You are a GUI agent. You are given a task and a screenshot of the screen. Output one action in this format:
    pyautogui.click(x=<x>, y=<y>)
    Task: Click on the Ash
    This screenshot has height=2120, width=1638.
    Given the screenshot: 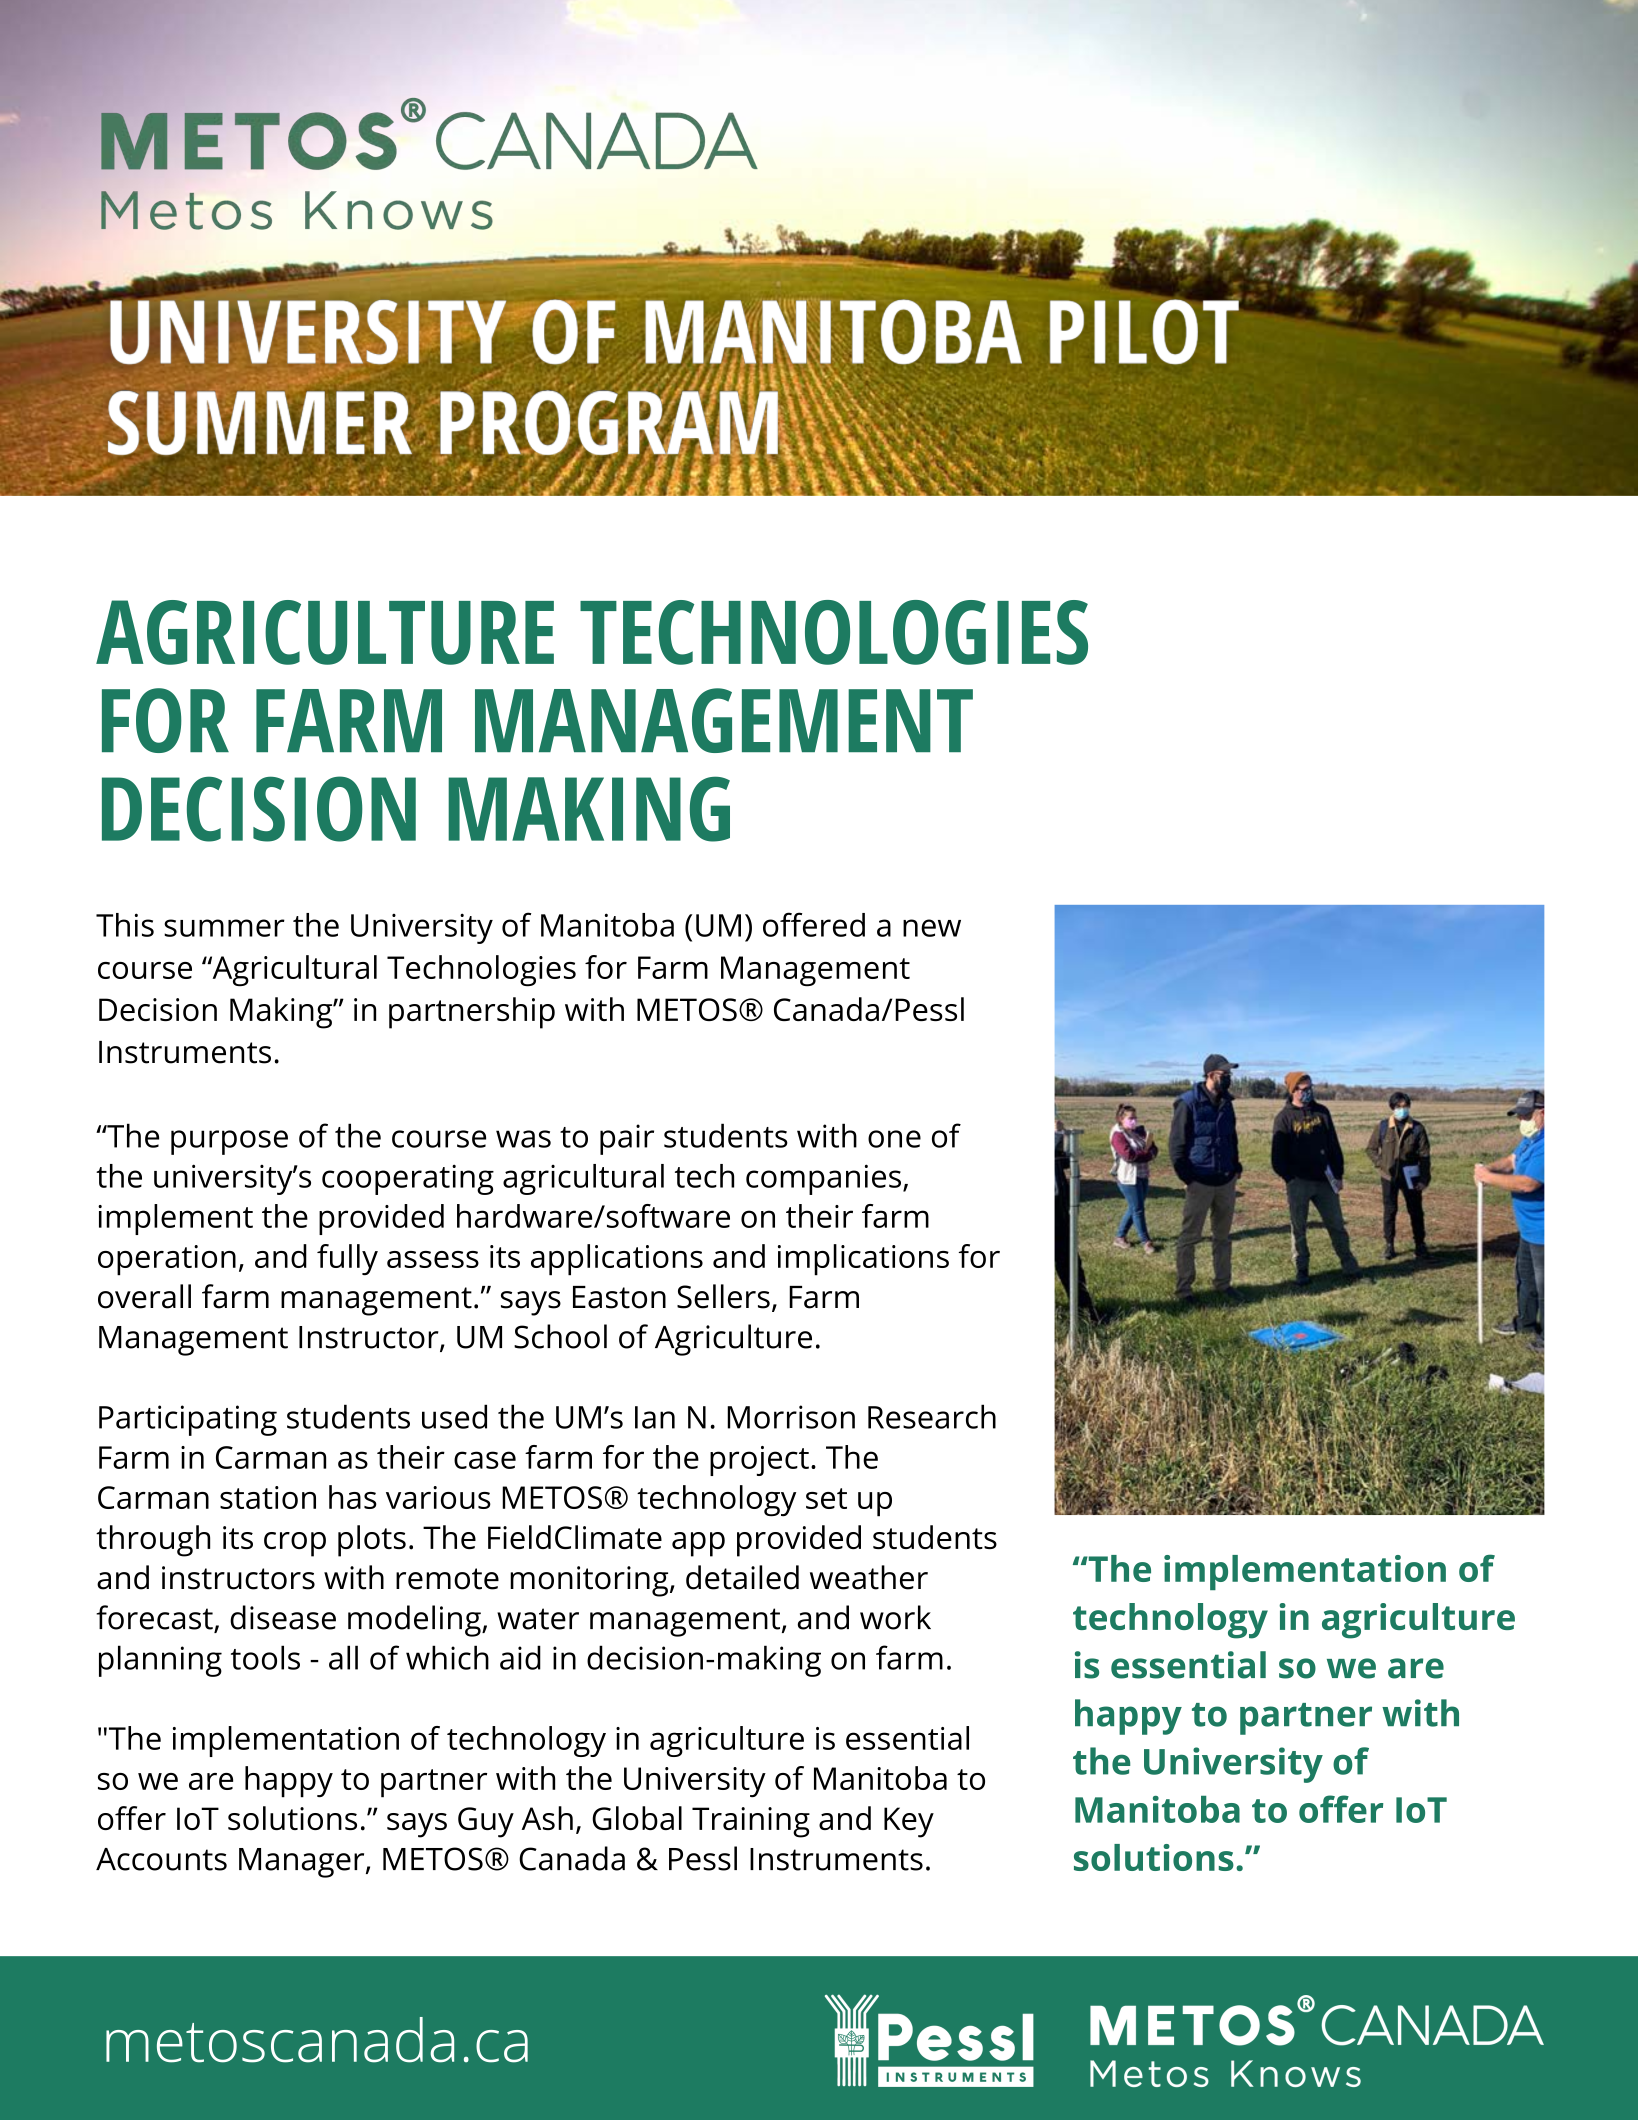 What is the action you would take?
    pyautogui.click(x=547, y=1818)
